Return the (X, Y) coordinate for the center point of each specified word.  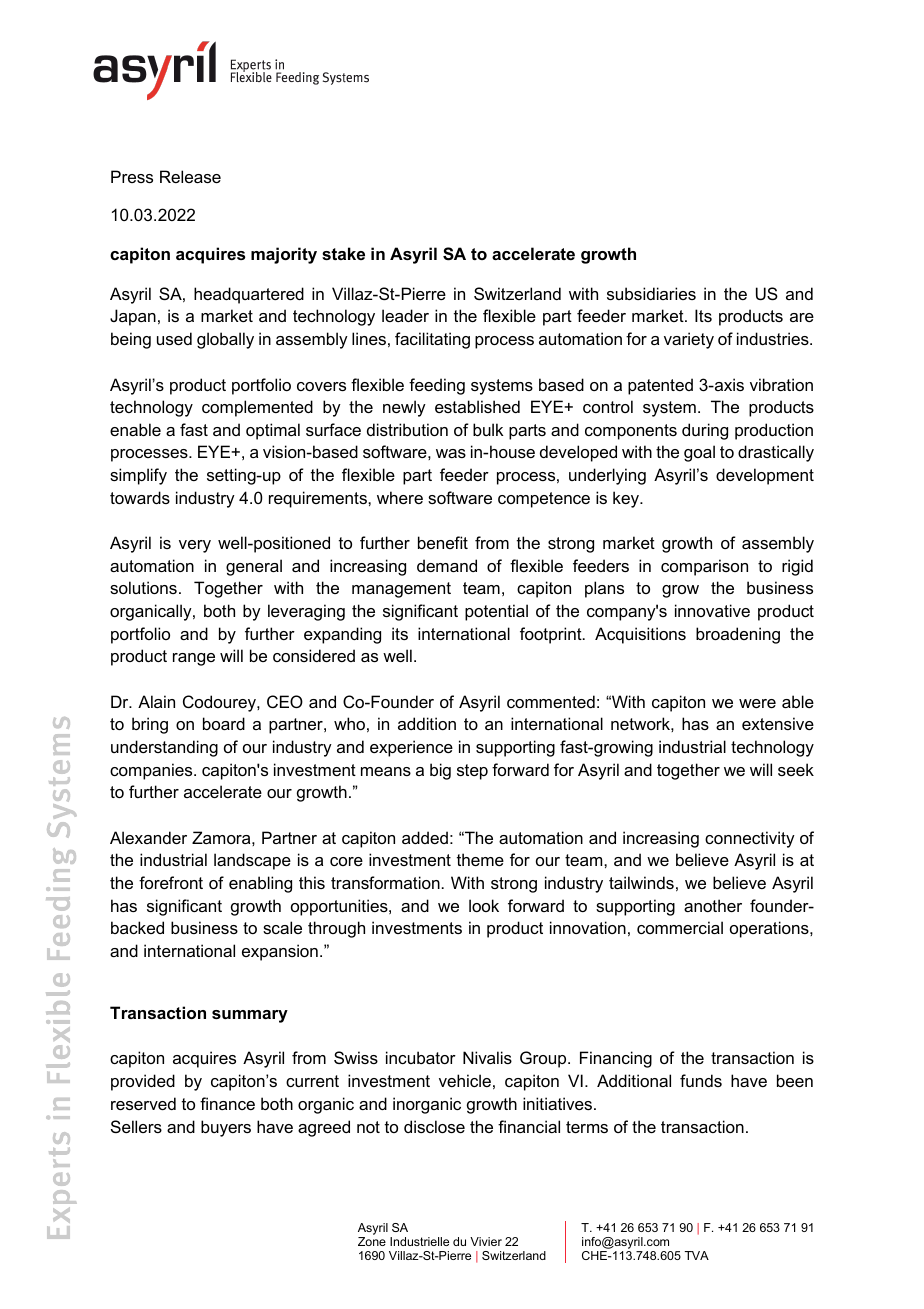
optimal (273, 431)
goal (699, 453)
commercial (680, 927)
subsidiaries (651, 293)
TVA (696, 1255)
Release (190, 176)
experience (411, 748)
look (484, 905)
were (757, 703)
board (224, 723)
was (451, 453)
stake (343, 253)
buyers (226, 1128)
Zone (372, 1241)
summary (250, 1016)
